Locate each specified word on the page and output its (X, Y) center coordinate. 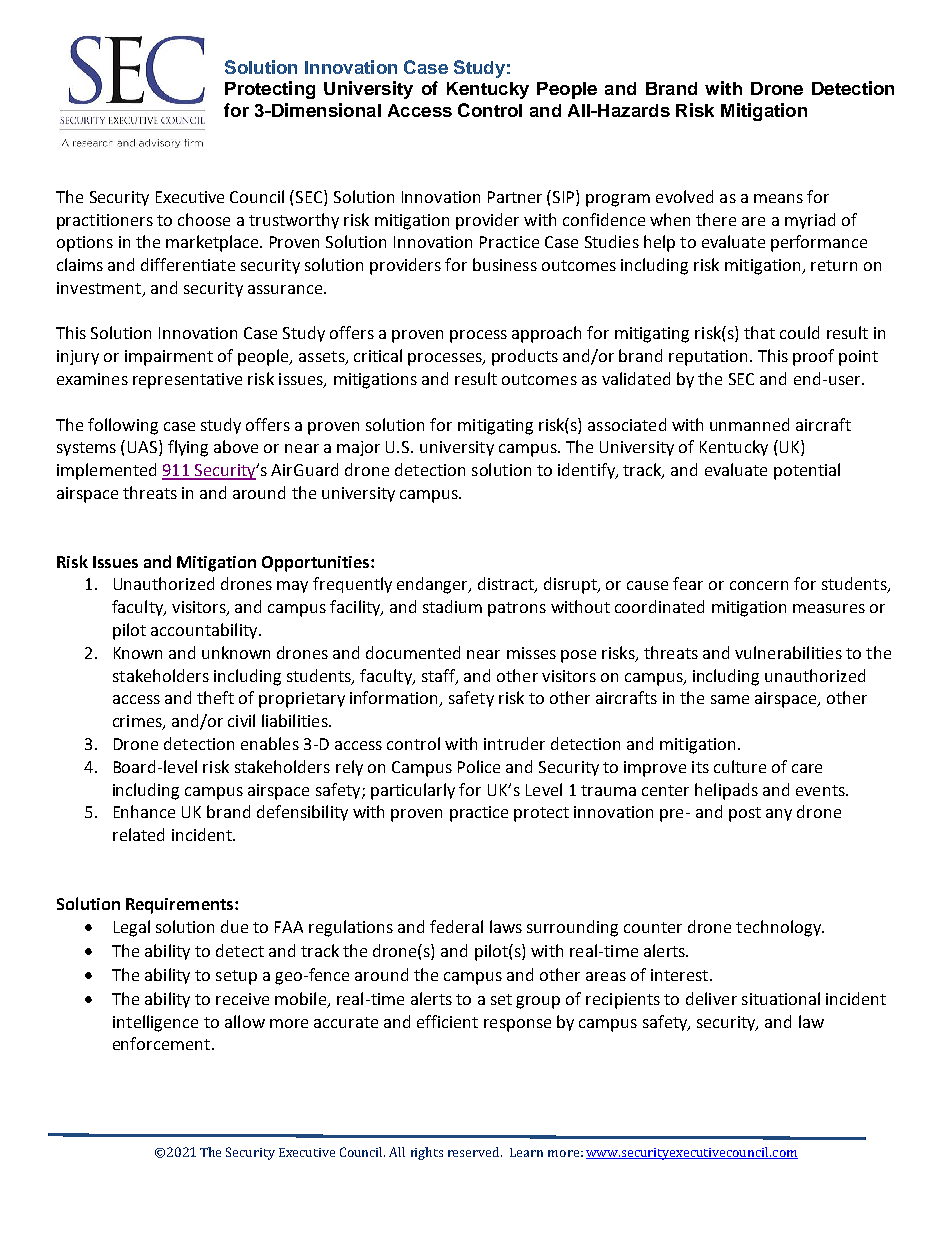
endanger (434, 585)
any (779, 815)
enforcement (163, 1043)
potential (807, 471)
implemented (106, 471)
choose (204, 219)
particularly (413, 791)
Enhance (144, 811)
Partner (515, 197)
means (778, 198)
